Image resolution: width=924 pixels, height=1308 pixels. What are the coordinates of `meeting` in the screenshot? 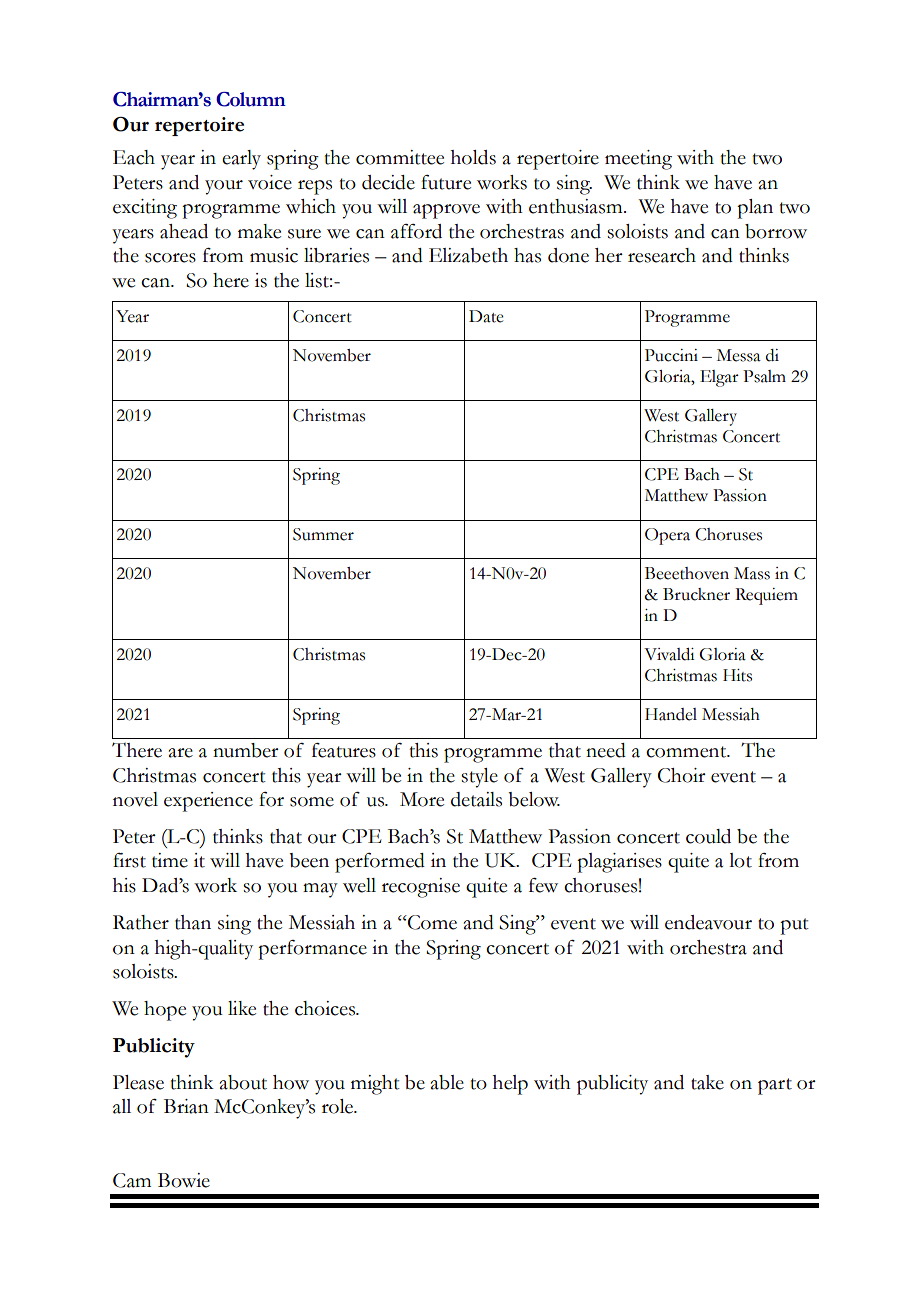 It's located at (638, 160).
